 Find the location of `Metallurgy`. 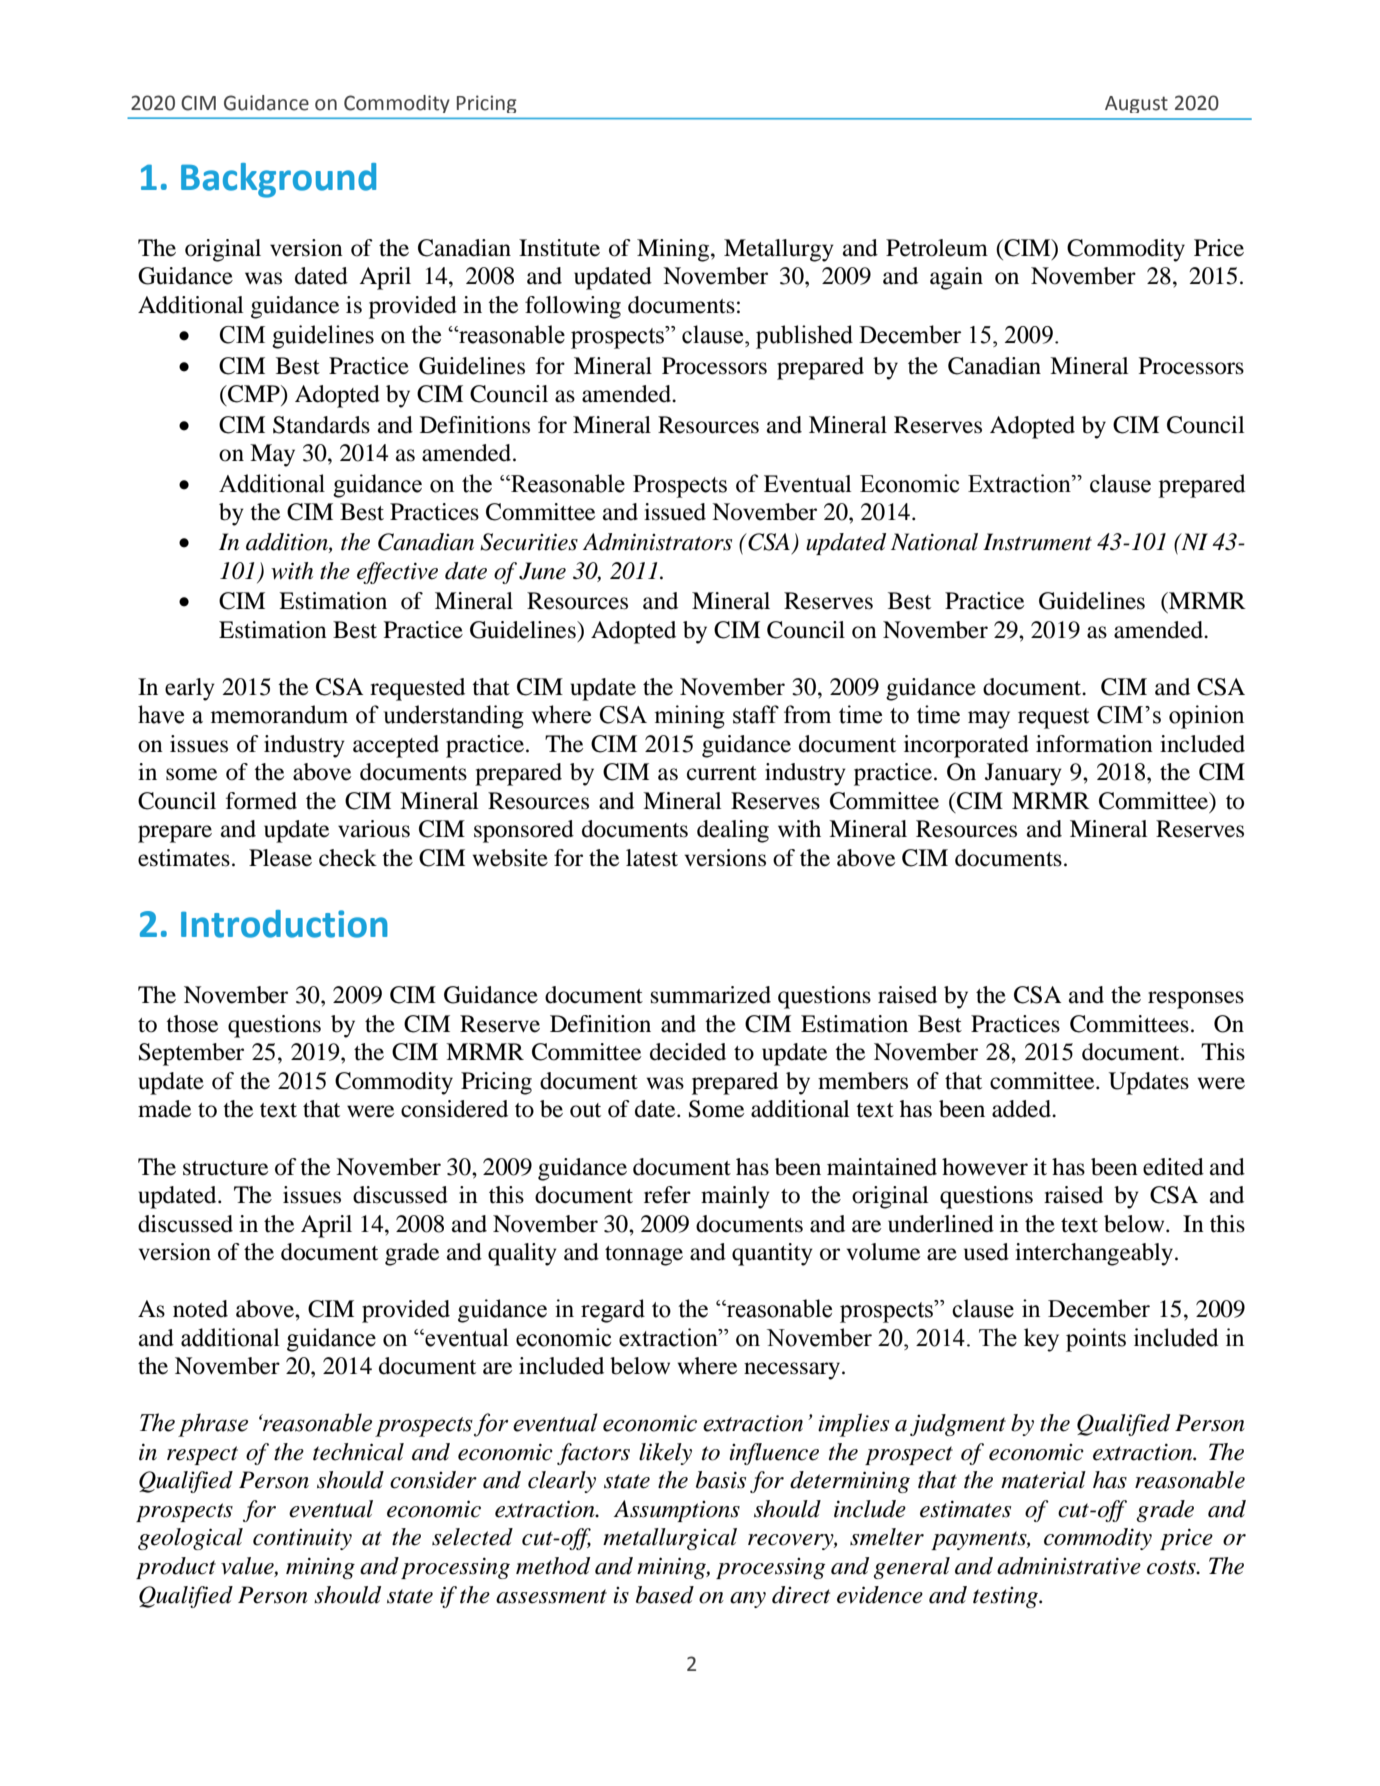

Metallurgy is located at coordinates (779, 250).
